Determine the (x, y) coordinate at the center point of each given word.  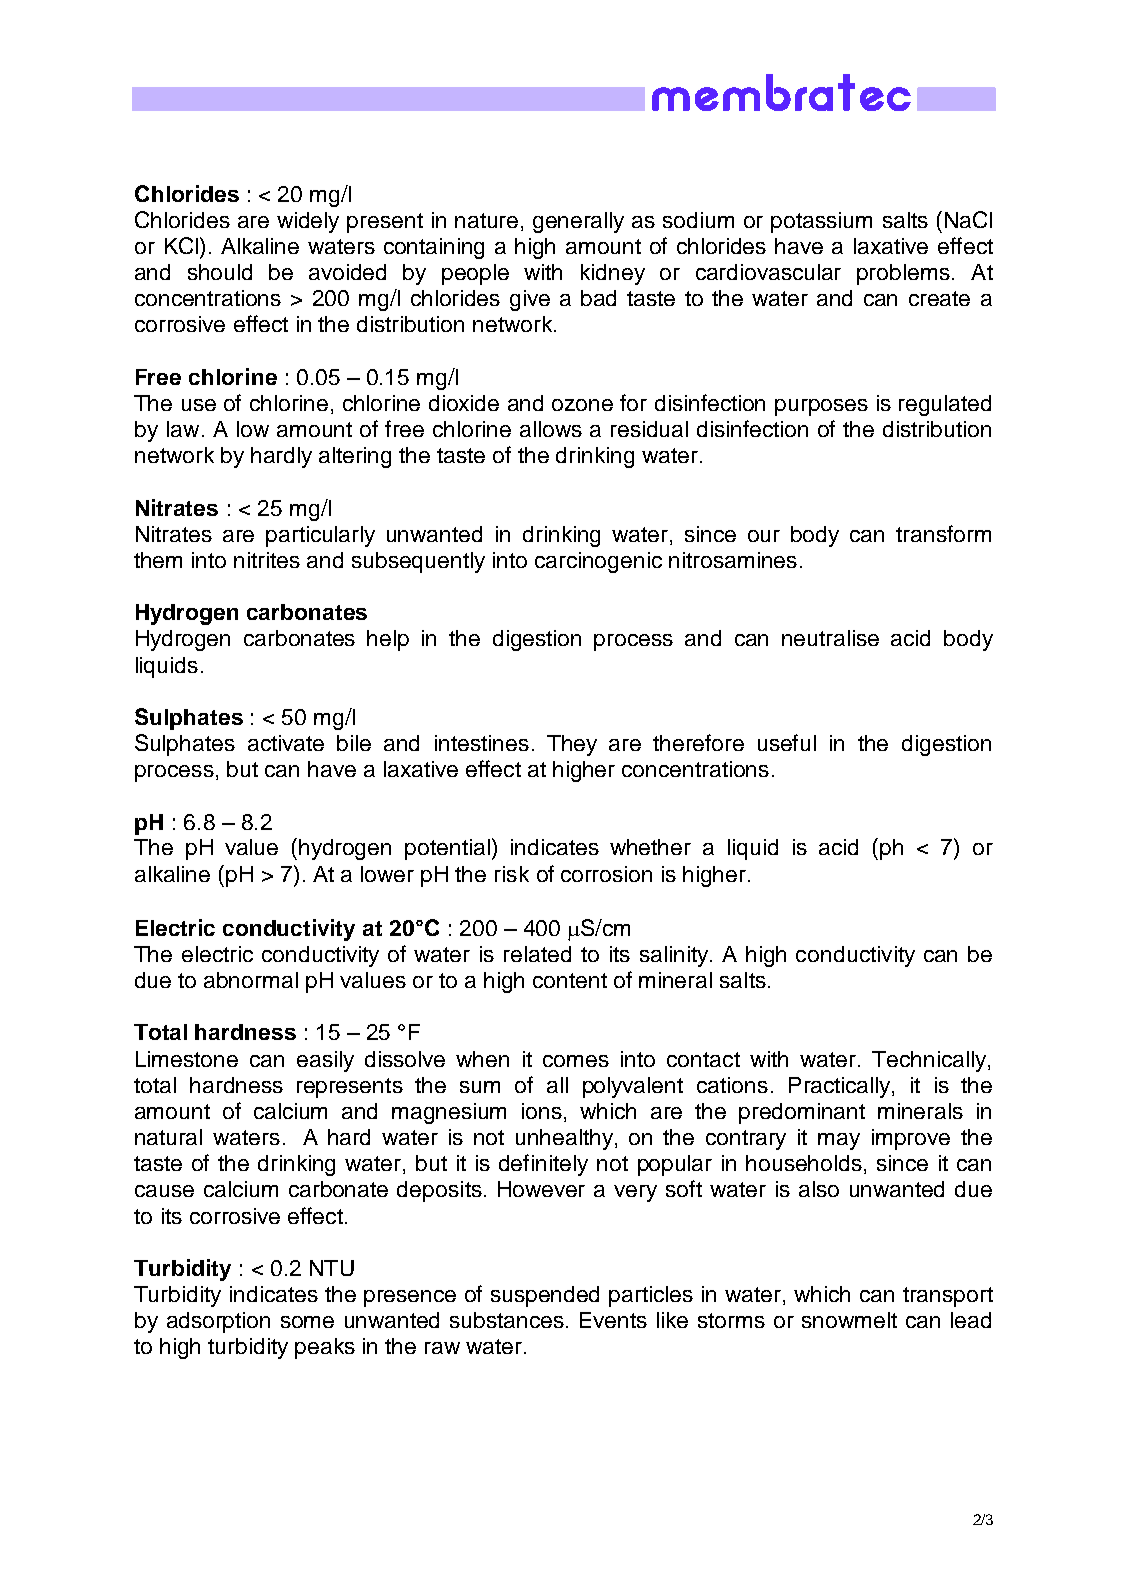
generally (578, 222)
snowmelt (849, 1320)
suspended (545, 1296)
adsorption (218, 1322)
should (220, 272)
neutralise (830, 638)
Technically (930, 1061)
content (570, 980)
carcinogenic (598, 562)
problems (903, 274)
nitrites (267, 560)
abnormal (251, 980)
